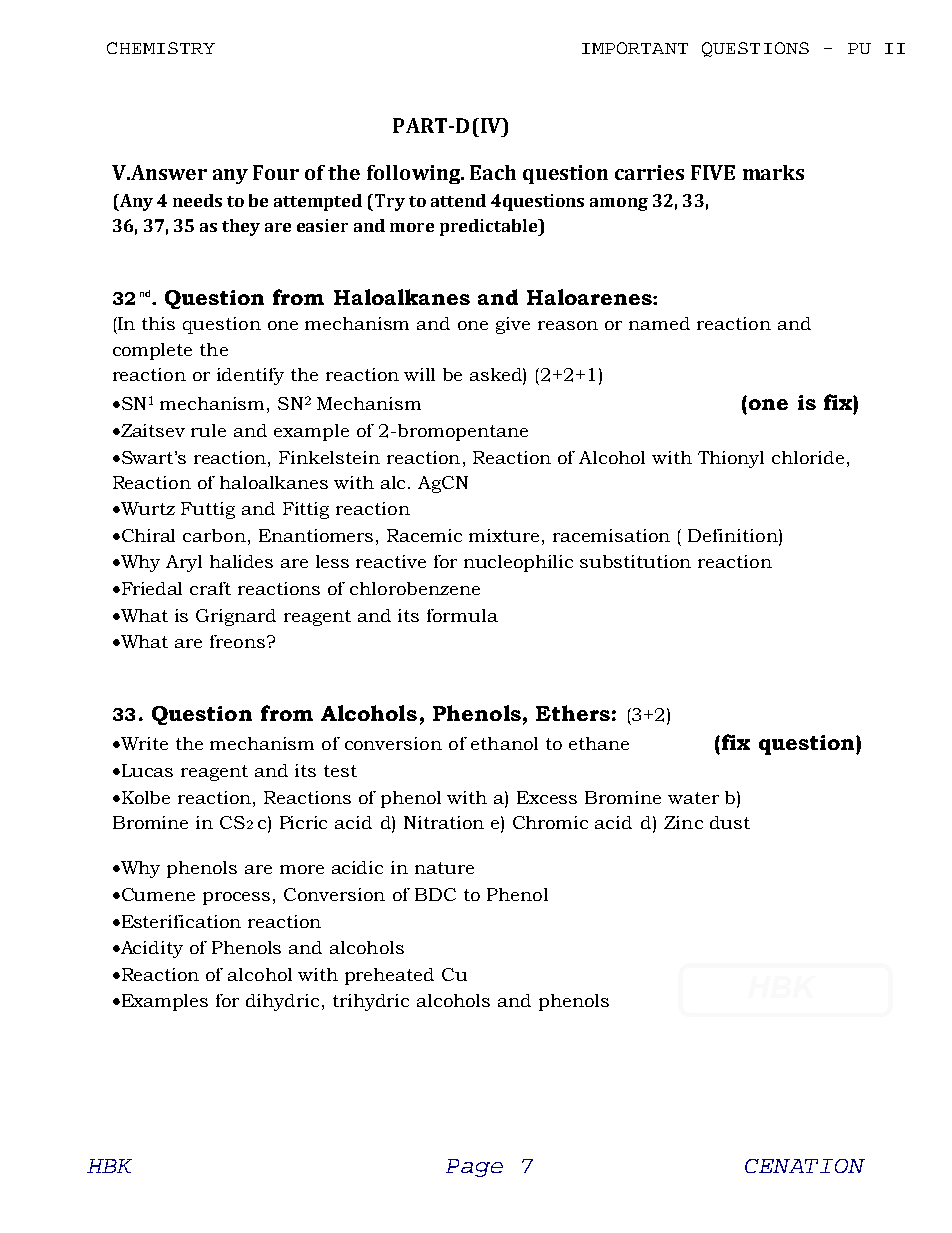 The width and height of the page is (952, 1233). I want to click on ethanol, so click(504, 743).
